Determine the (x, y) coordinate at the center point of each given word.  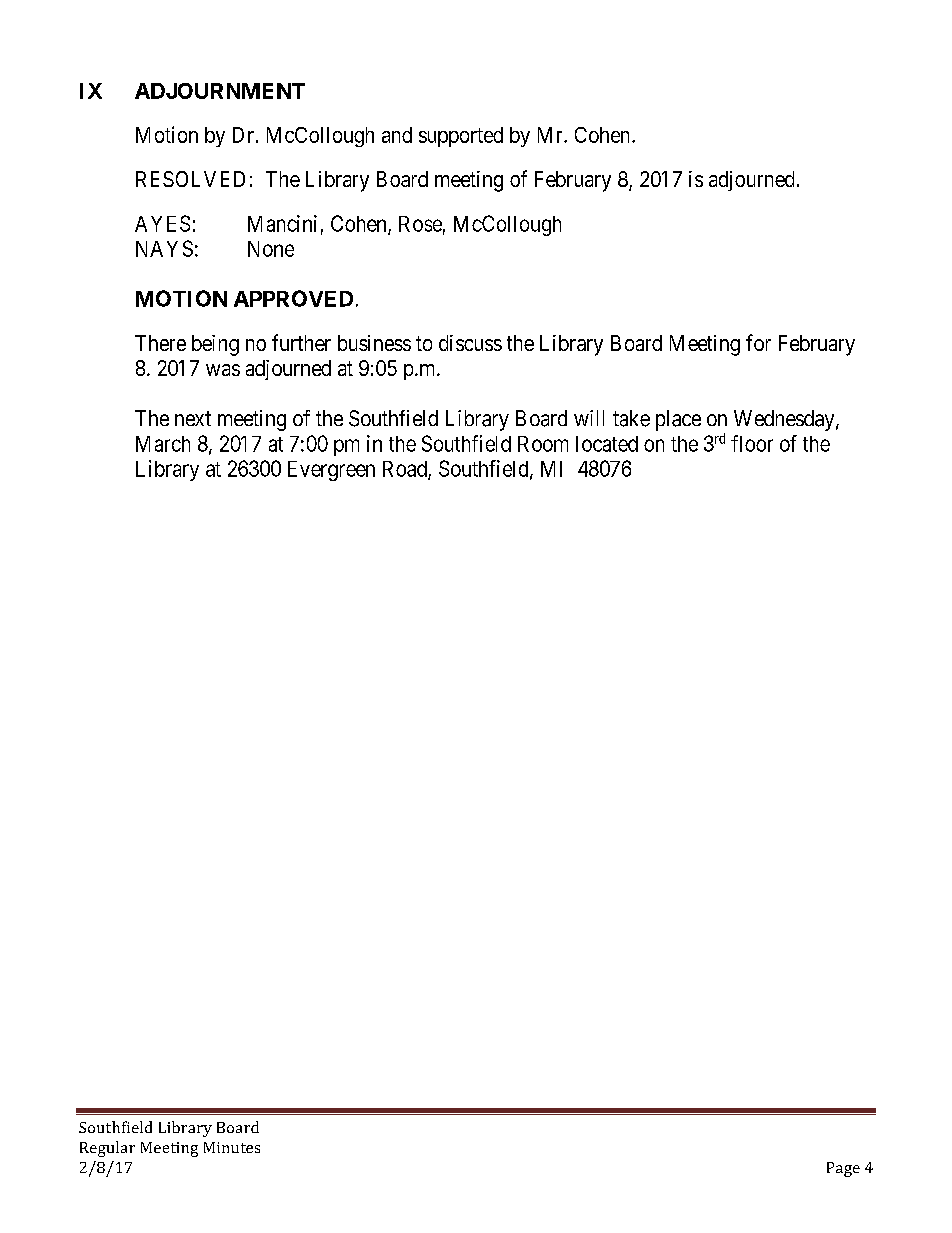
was (223, 370)
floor (752, 443)
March (163, 444)
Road (406, 470)
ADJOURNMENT (220, 91)
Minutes (232, 1147)
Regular (107, 1149)
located (607, 444)
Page (843, 1169)
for (758, 342)
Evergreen (331, 471)
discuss (470, 343)
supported (461, 137)
